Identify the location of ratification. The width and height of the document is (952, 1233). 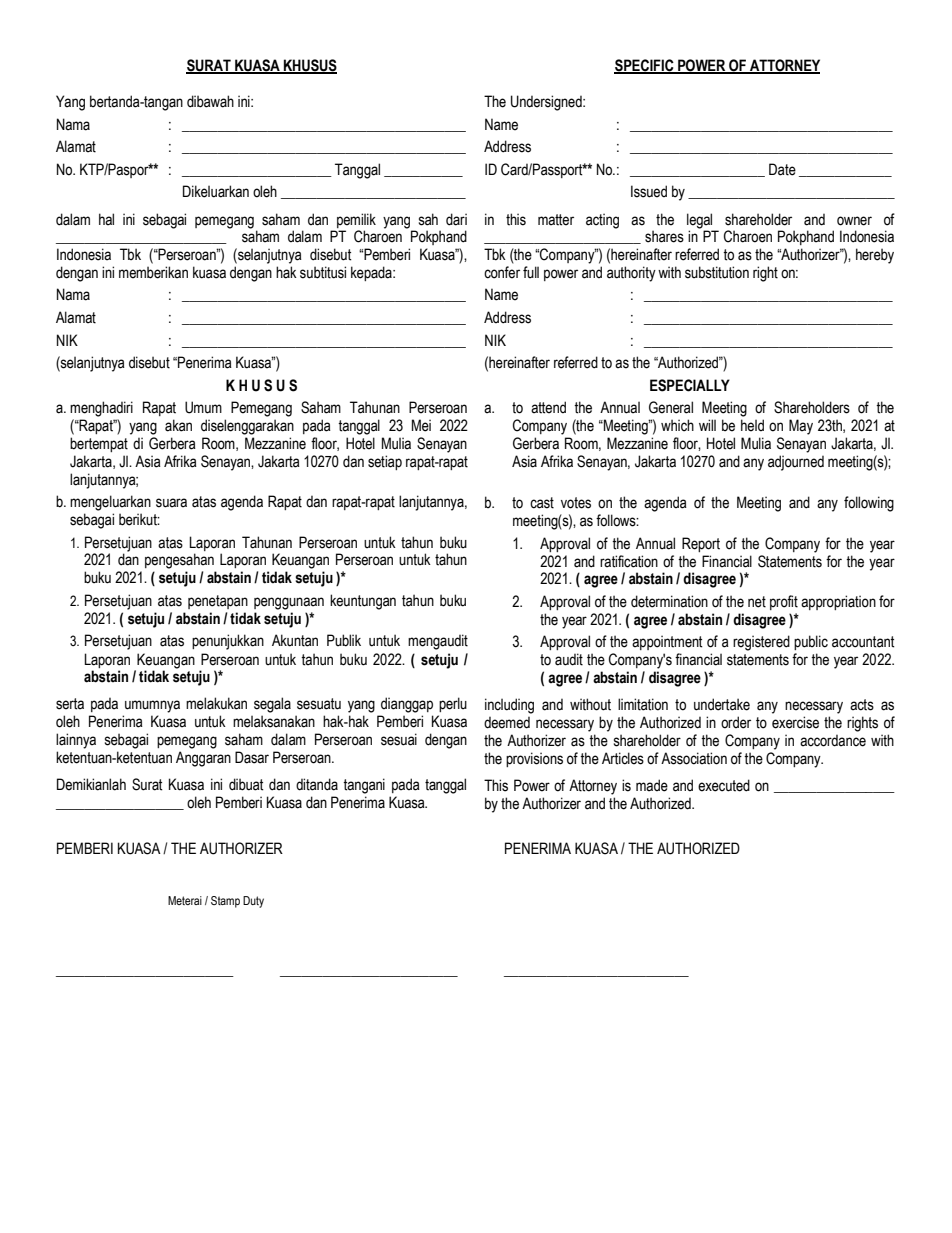
(629, 561).
